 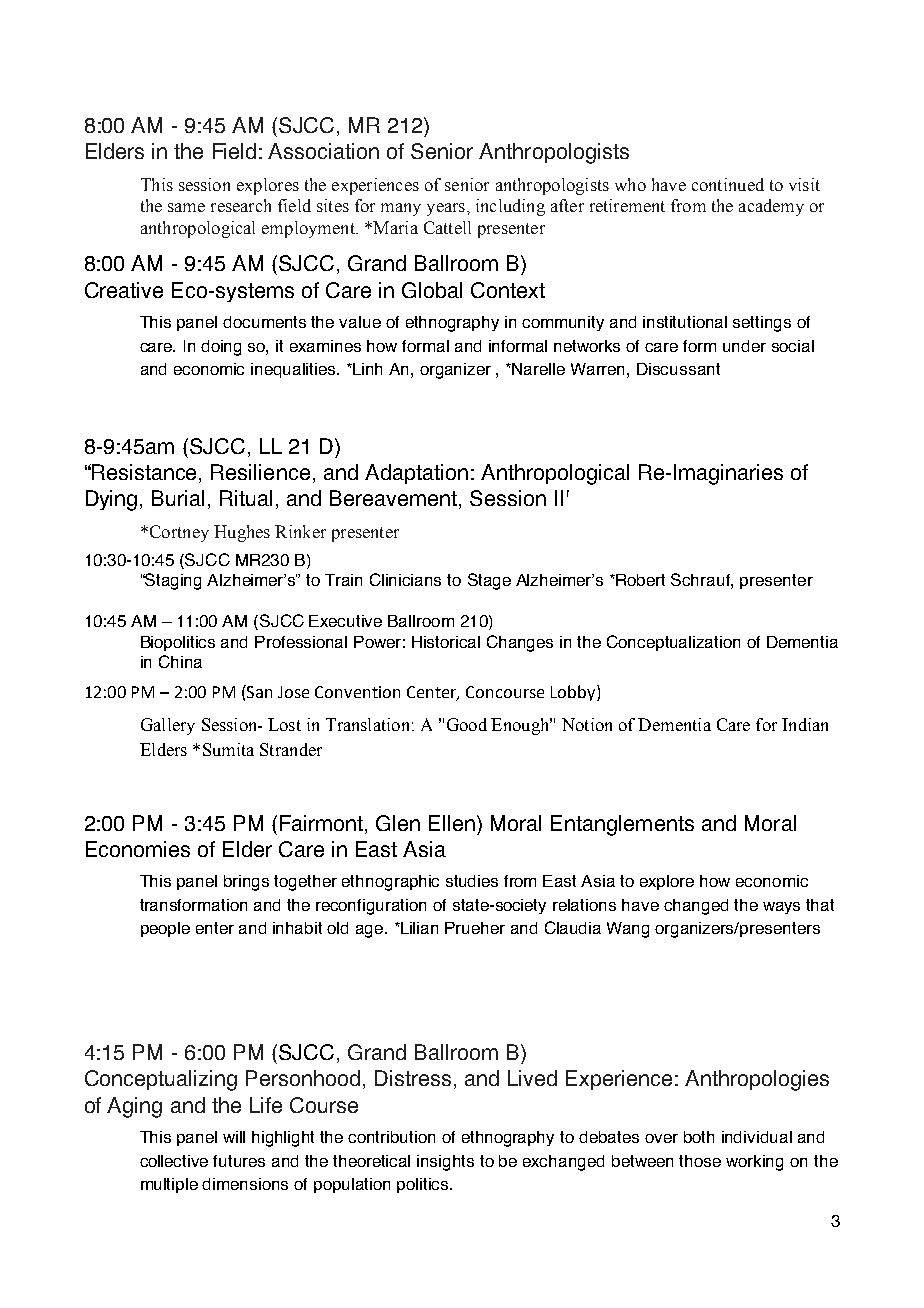 What do you see at coordinates (754, 1163) in the screenshot?
I see `working` at bounding box center [754, 1163].
